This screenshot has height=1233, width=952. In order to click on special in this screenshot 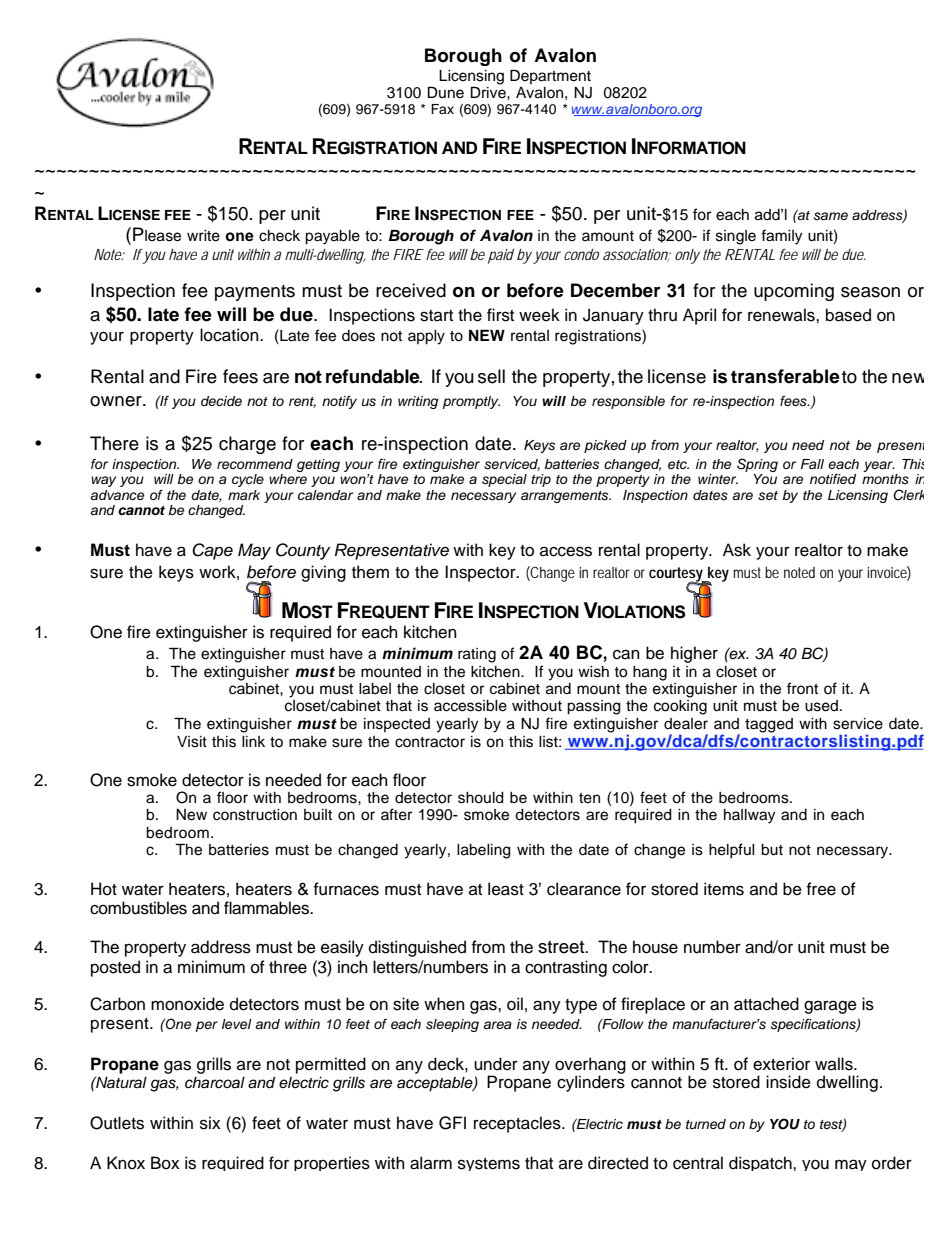, I will do `click(504, 480)`.
